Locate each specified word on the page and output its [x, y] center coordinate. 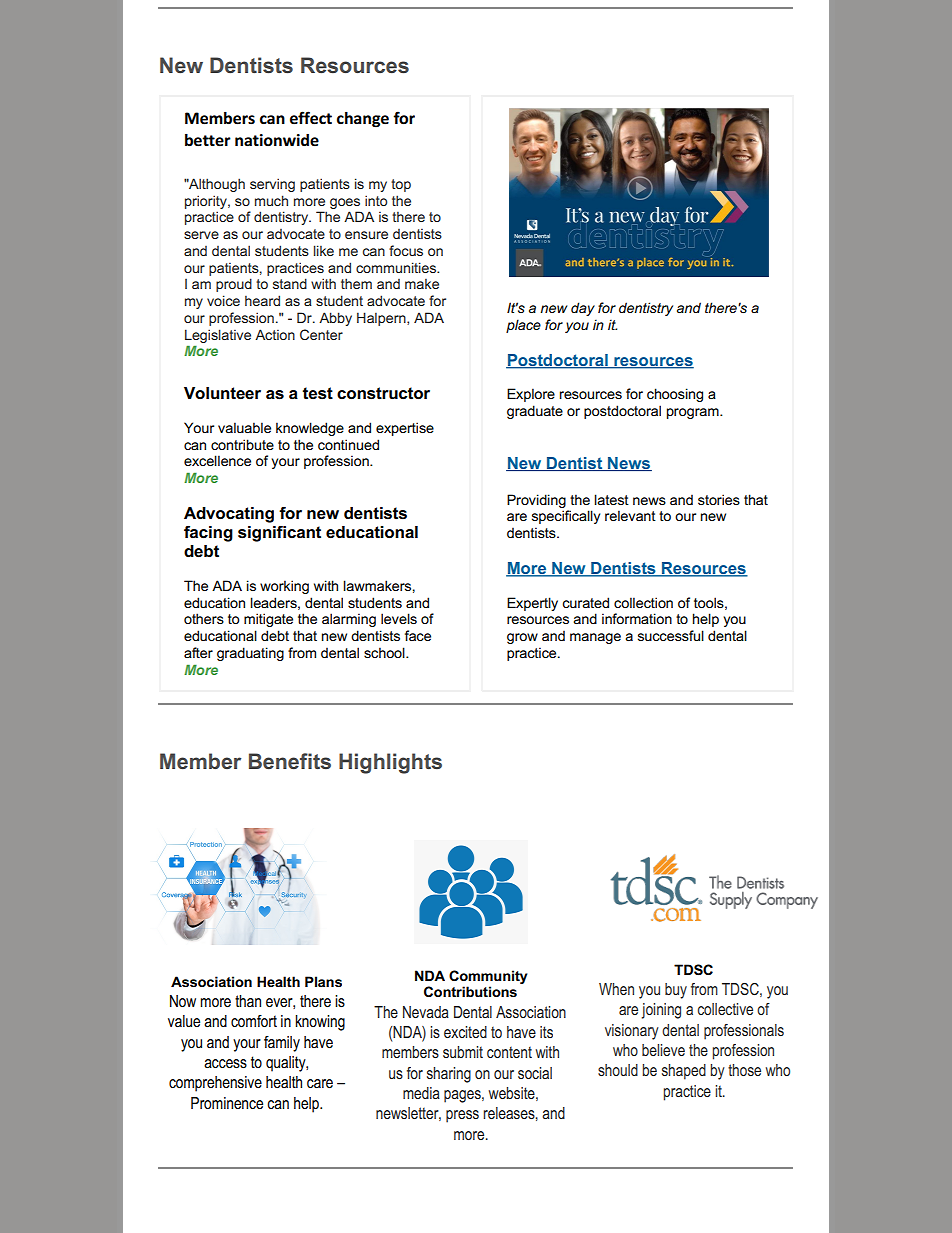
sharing [449, 1075]
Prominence [227, 1103]
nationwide [277, 140]
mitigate [268, 620]
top [401, 185]
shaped [684, 1072]
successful [671, 635]
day [583, 309]
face [418, 635]
